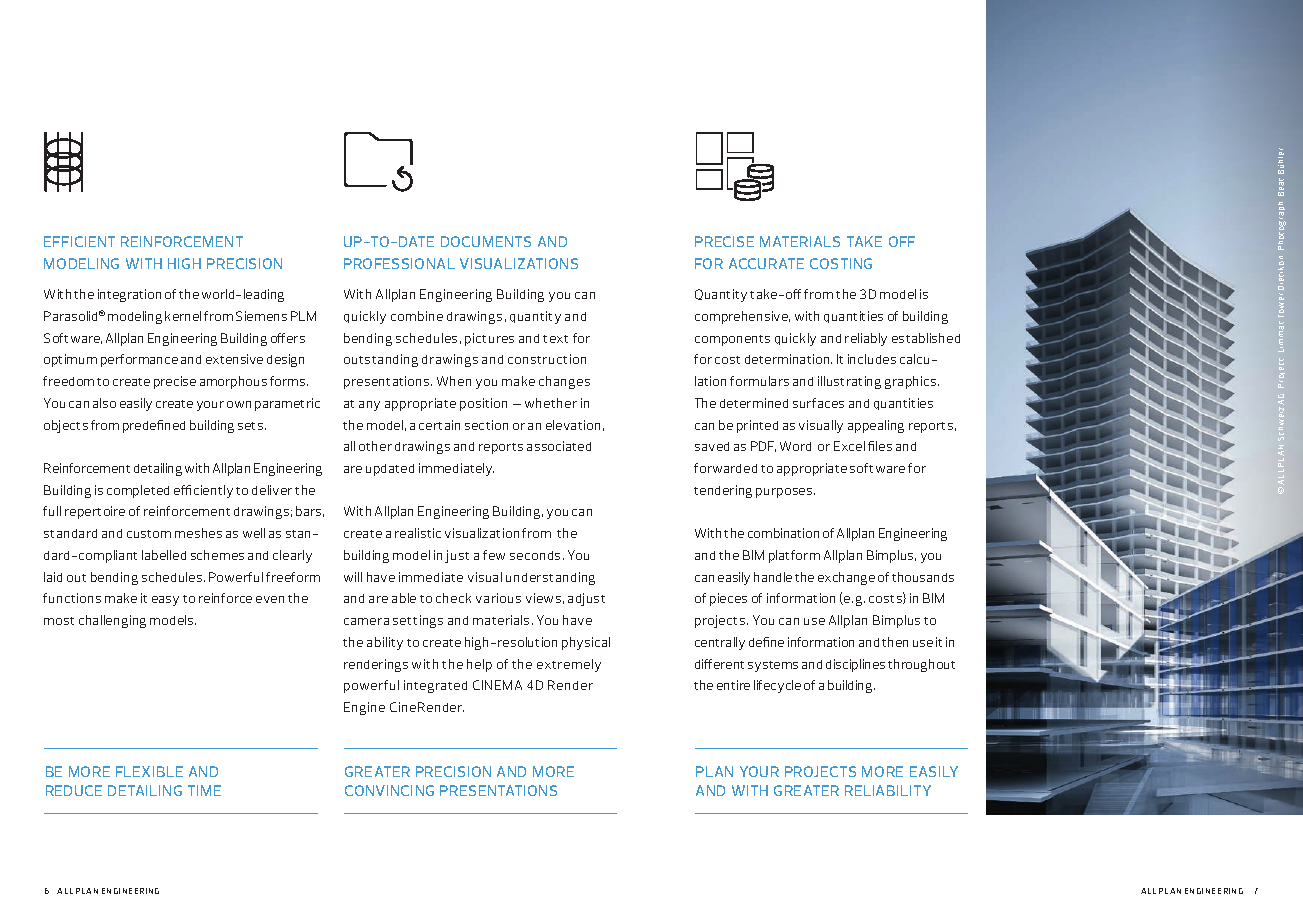 This screenshot has width=1303, height=924. What do you see at coordinates (149, 771) in the screenshot?
I see `FLEXIBLE` at bounding box center [149, 771].
